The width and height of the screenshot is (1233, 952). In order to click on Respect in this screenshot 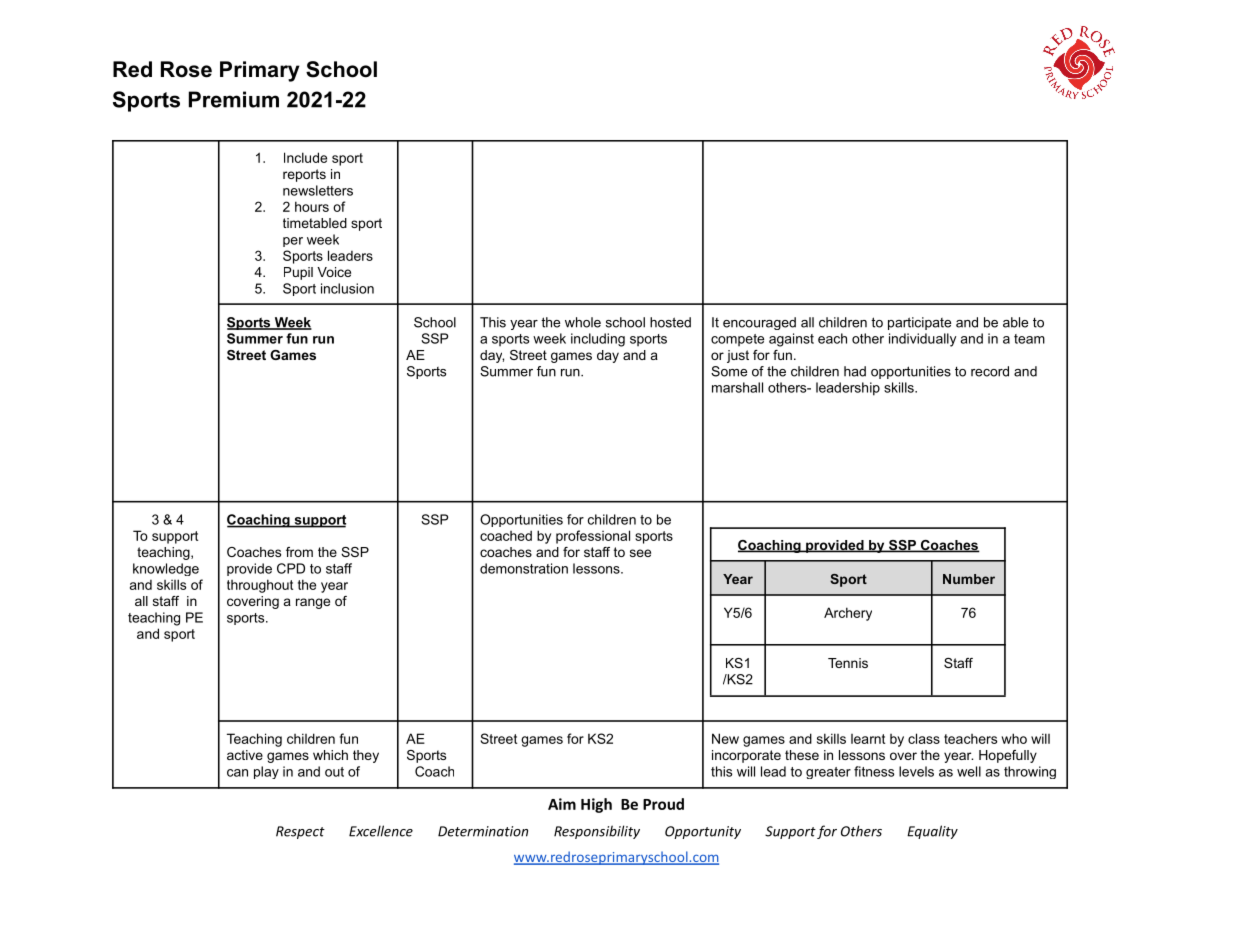, I will do `click(300, 832)`.
